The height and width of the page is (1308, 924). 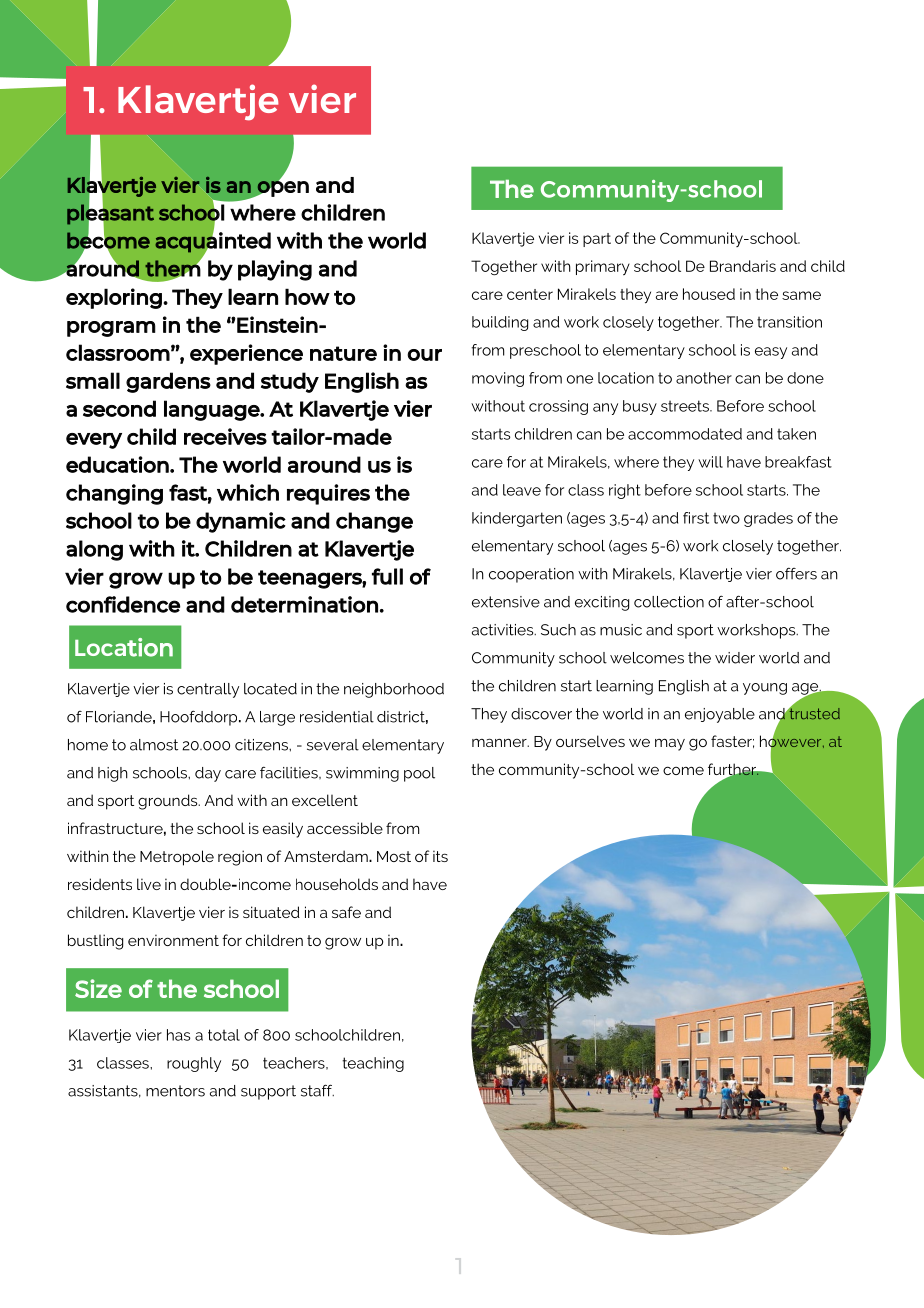 I want to click on receives, so click(x=225, y=436).
